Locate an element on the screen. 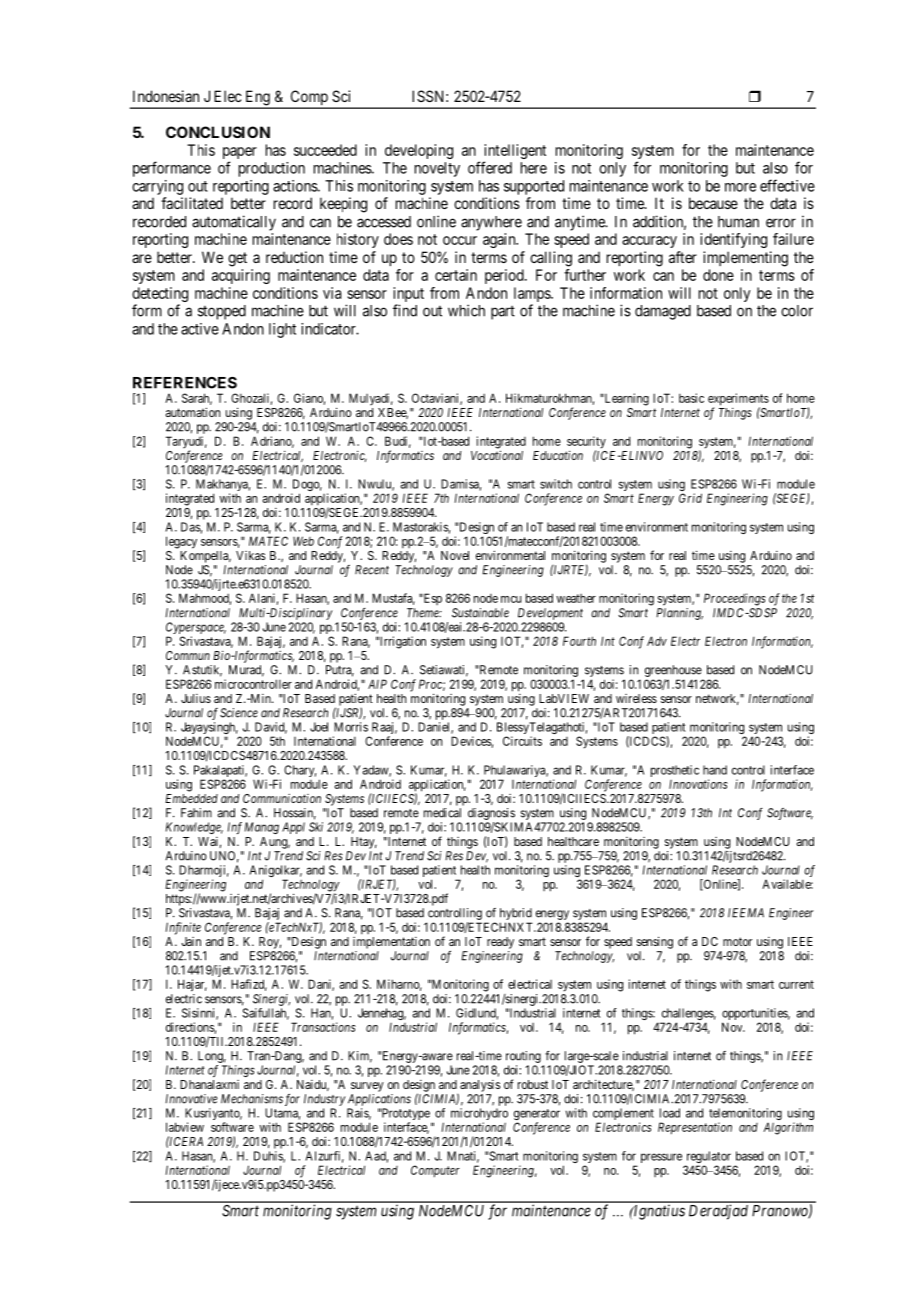 The width and height of the screenshot is (924, 1308). analysis is located at coordinates (480, 1086).
